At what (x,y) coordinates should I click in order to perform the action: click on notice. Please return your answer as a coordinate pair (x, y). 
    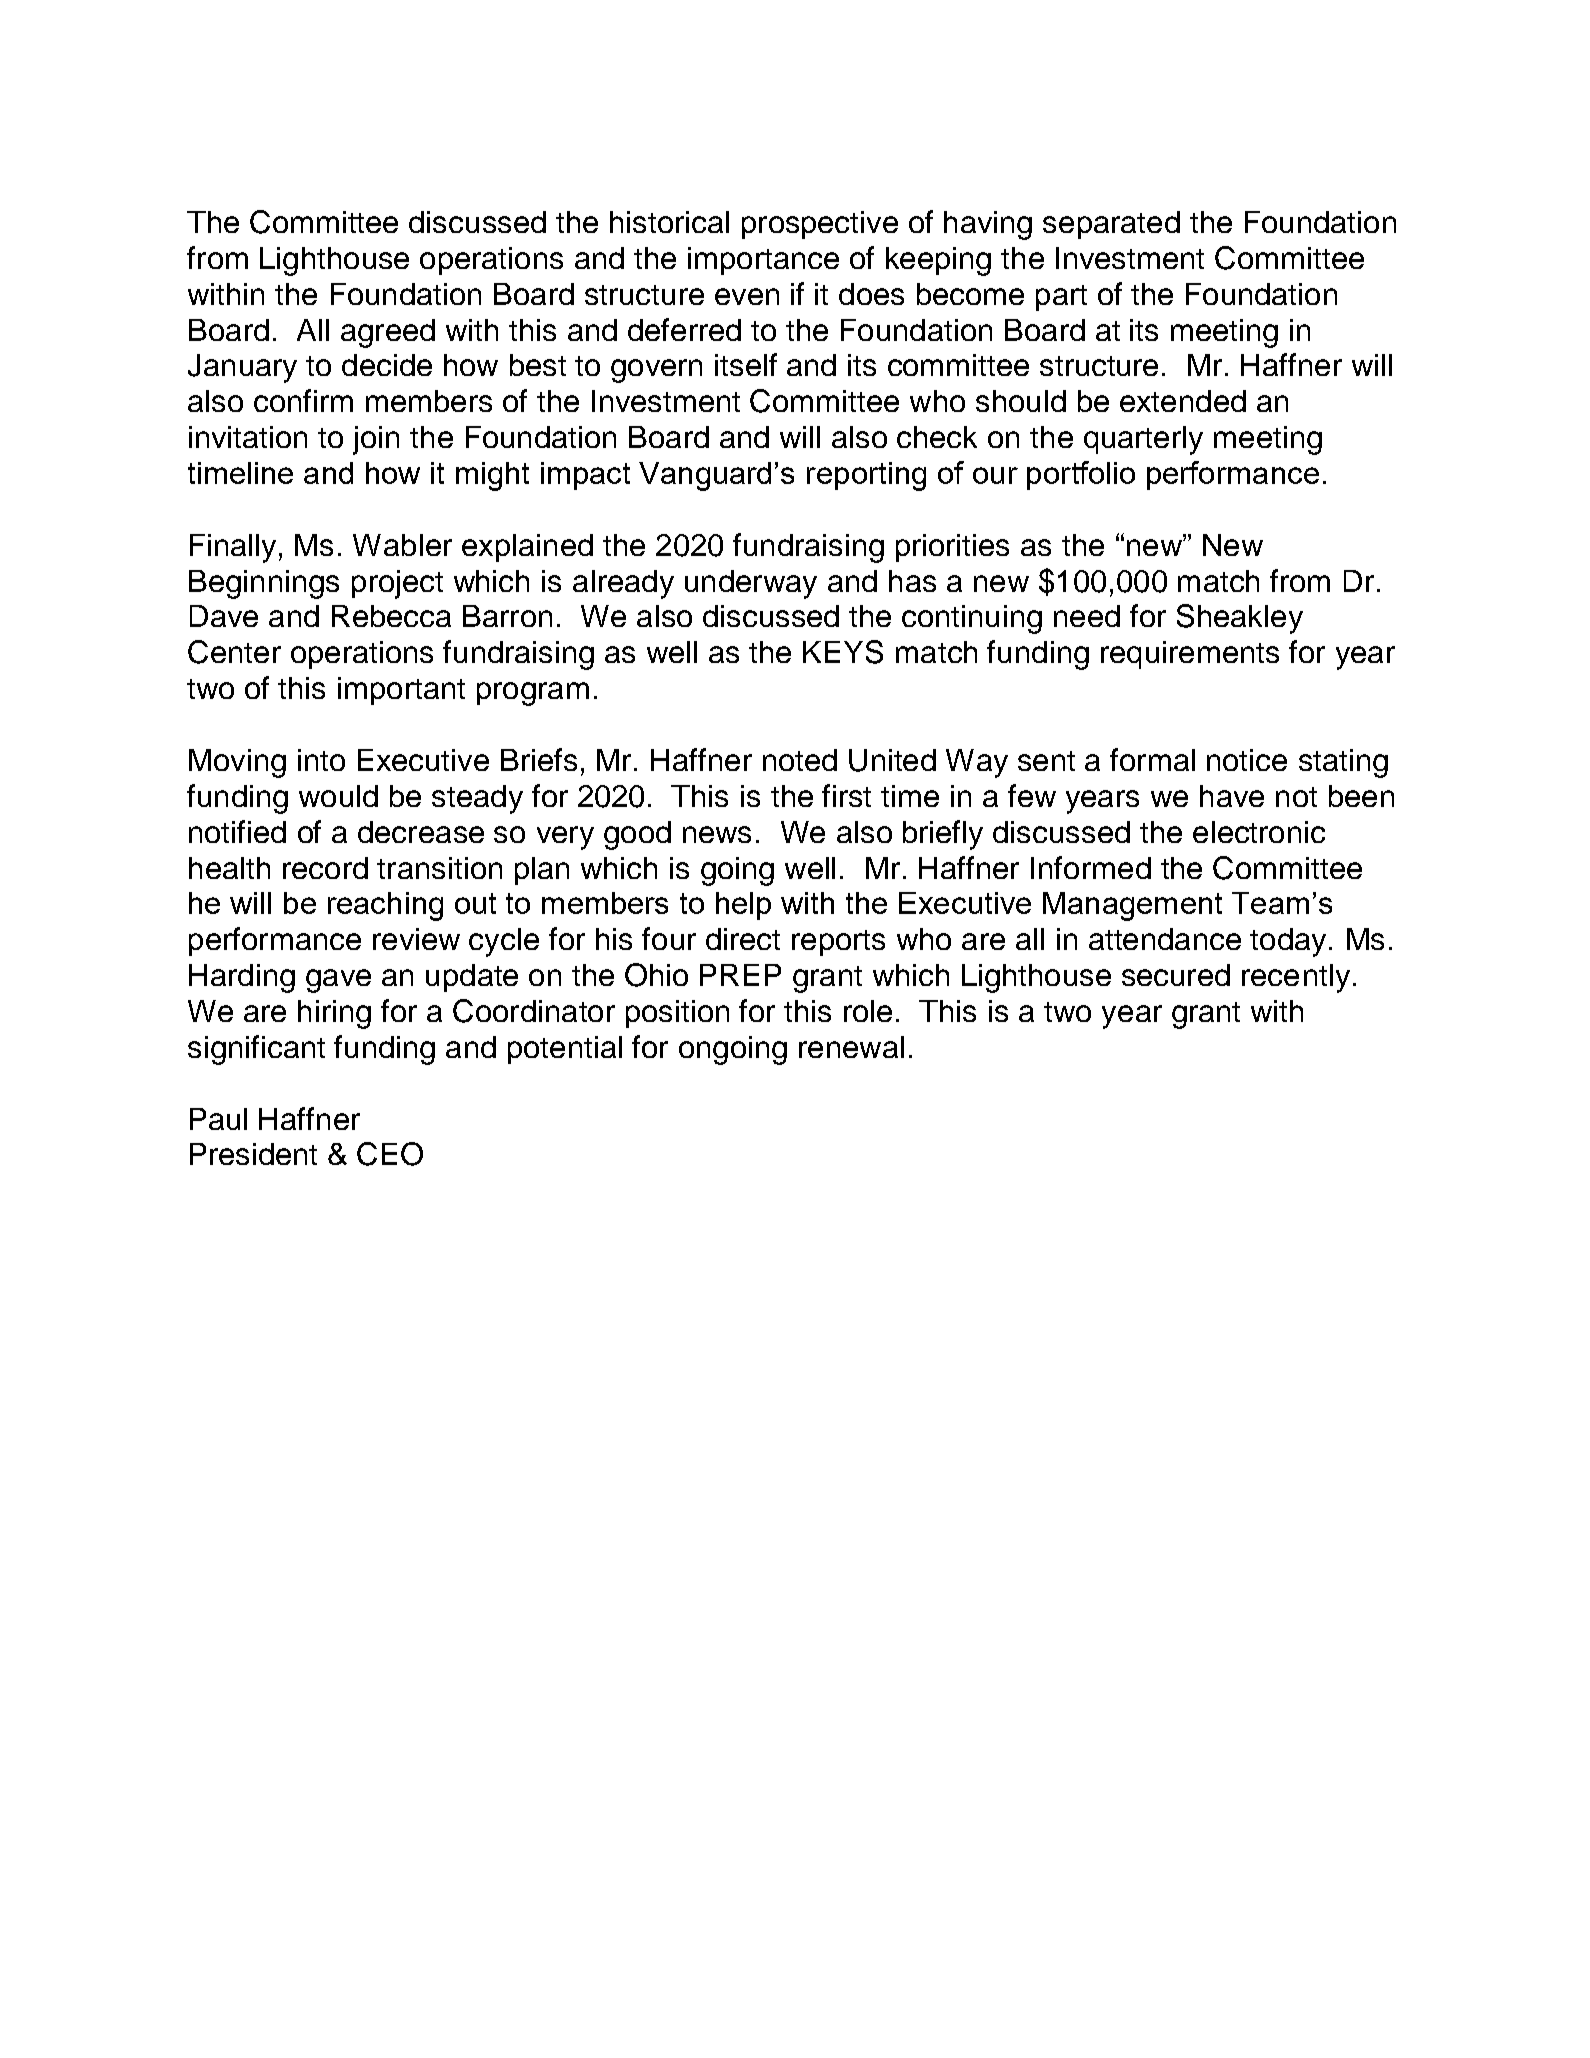
    Looking at the image, I should click on (1247, 760).
